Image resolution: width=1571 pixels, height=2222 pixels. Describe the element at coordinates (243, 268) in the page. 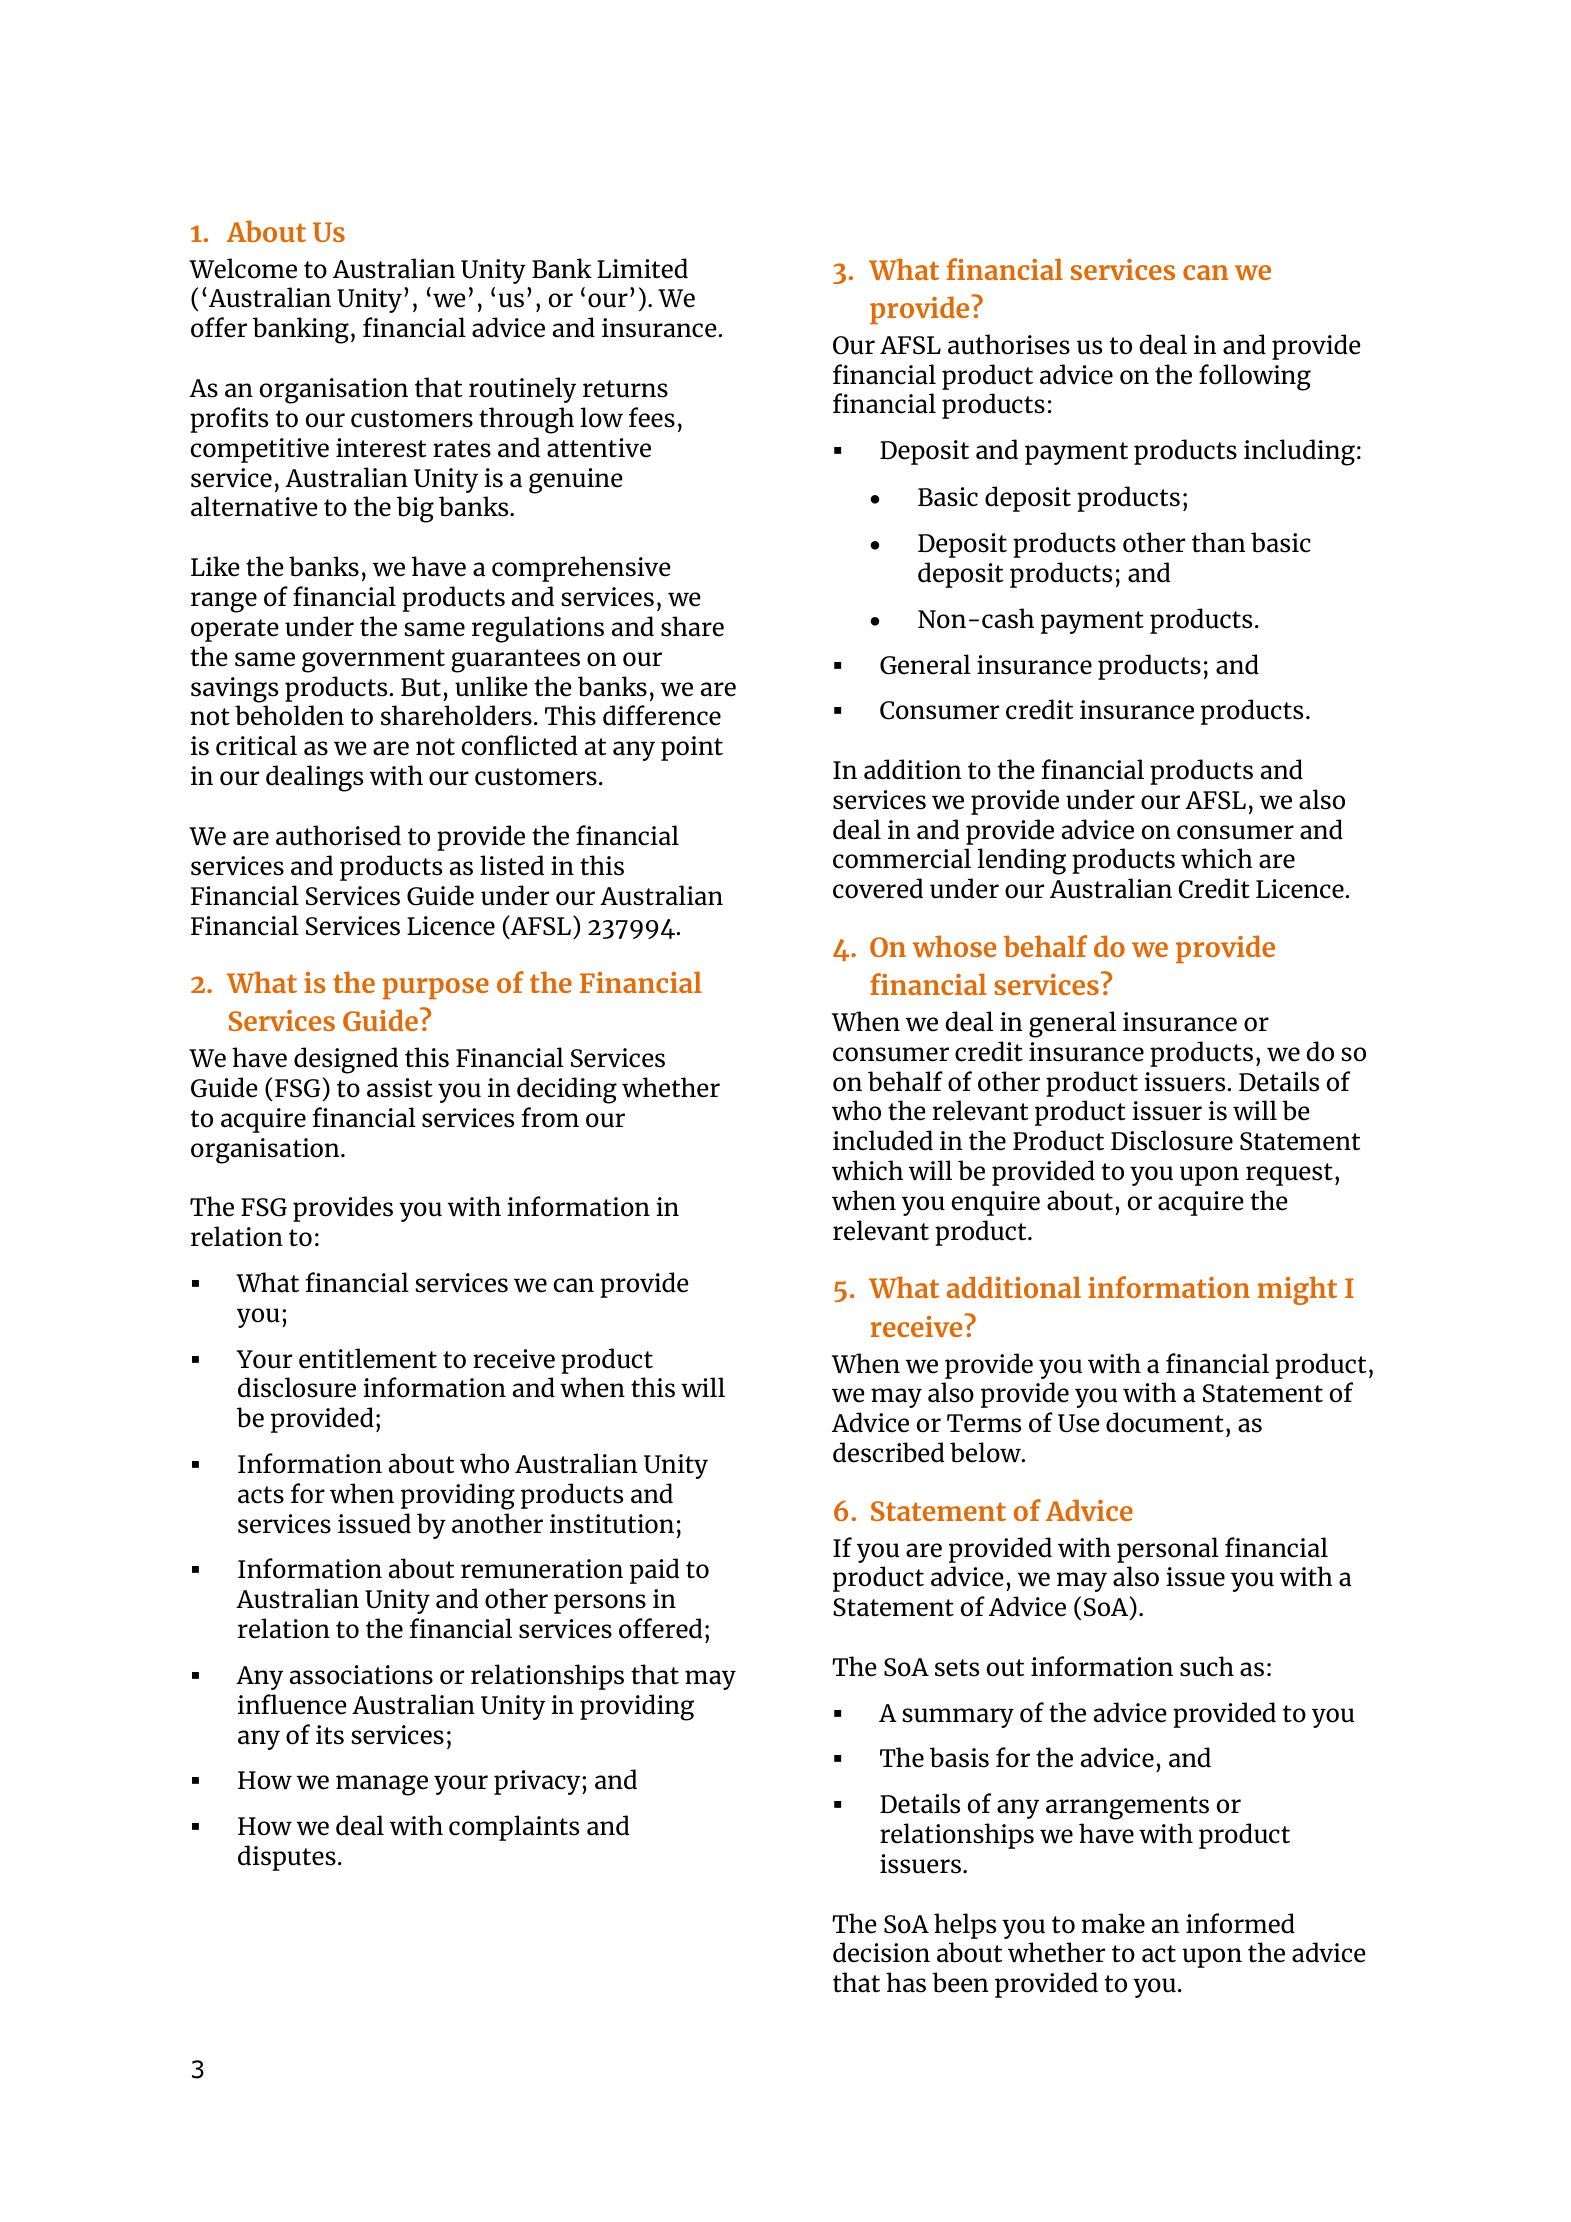

I see `Welcome` at that location.
